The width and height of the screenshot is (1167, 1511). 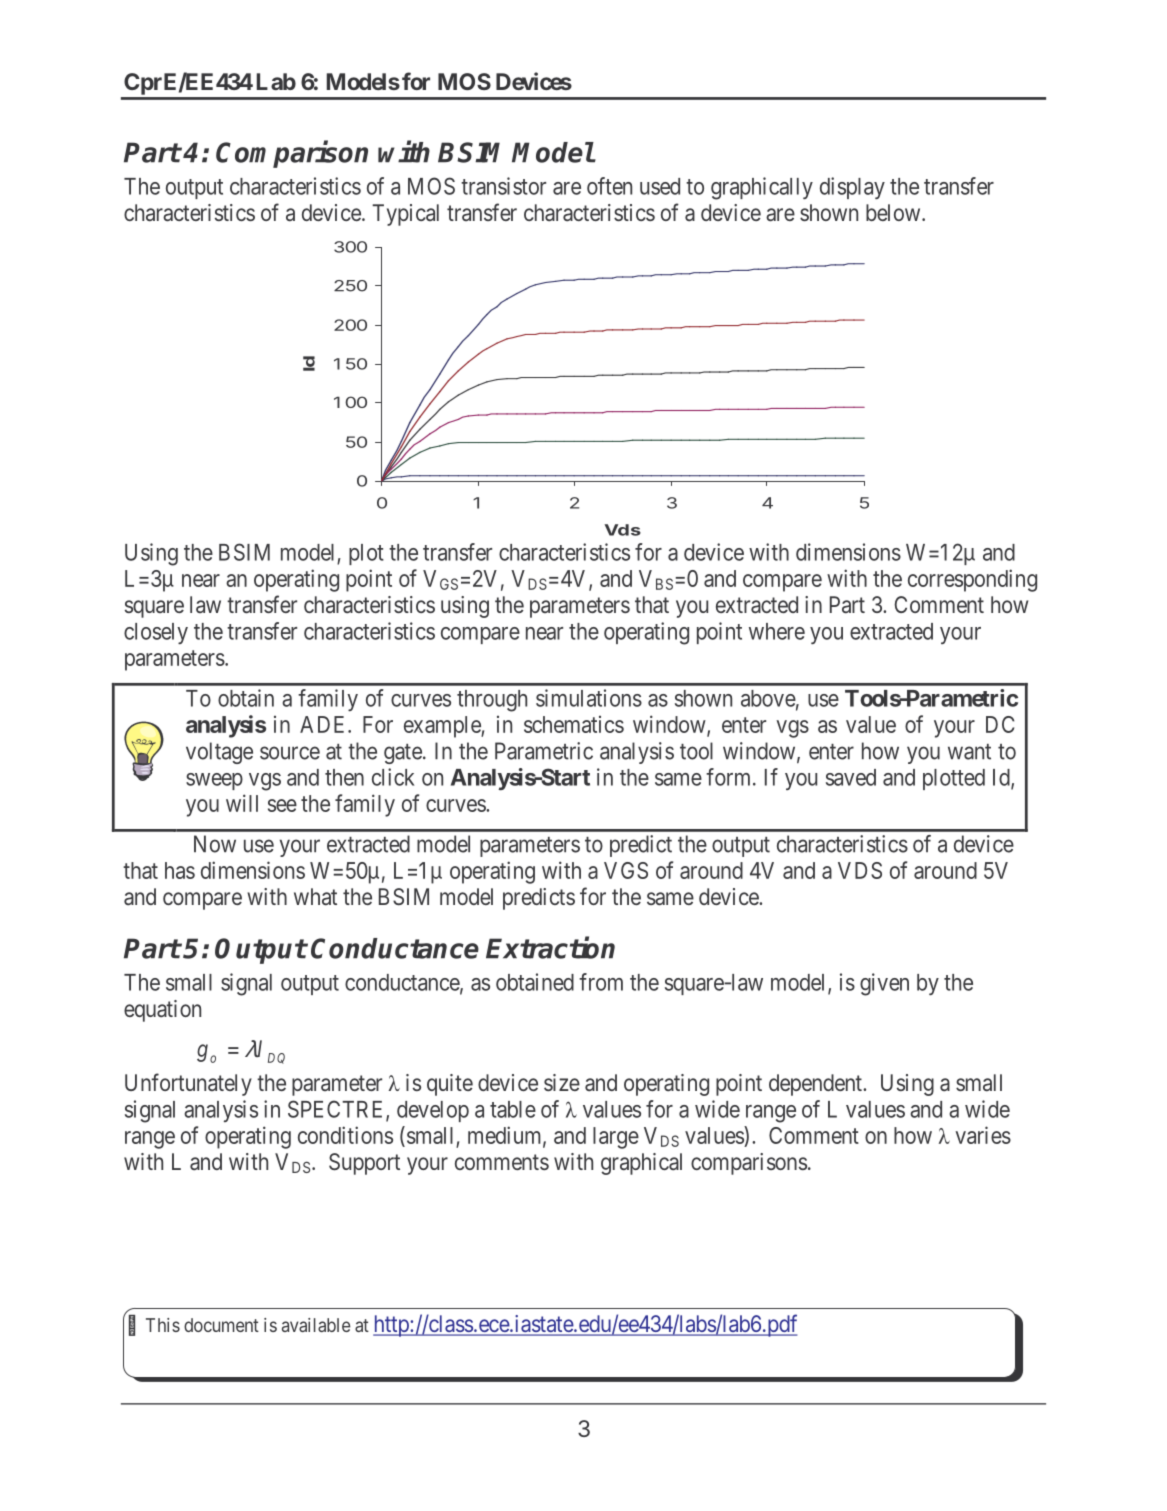 What do you see at coordinates (884, 984) in the screenshot?
I see `given` at bounding box center [884, 984].
